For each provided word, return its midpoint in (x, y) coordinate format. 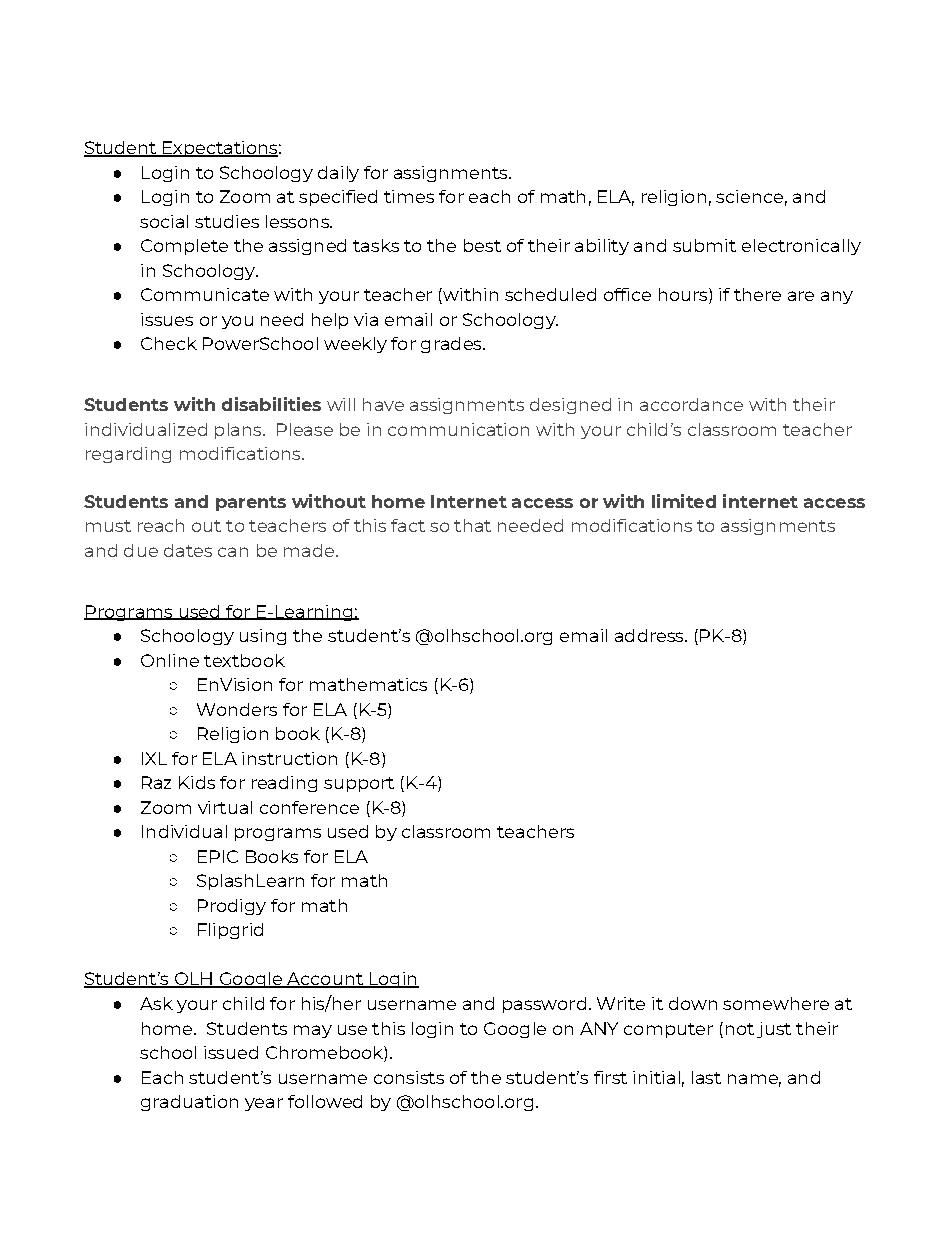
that (472, 525)
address (650, 635)
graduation (189, 1103)
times (409, 196)
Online (170, 660)
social (164, 221)
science (749, 196)
